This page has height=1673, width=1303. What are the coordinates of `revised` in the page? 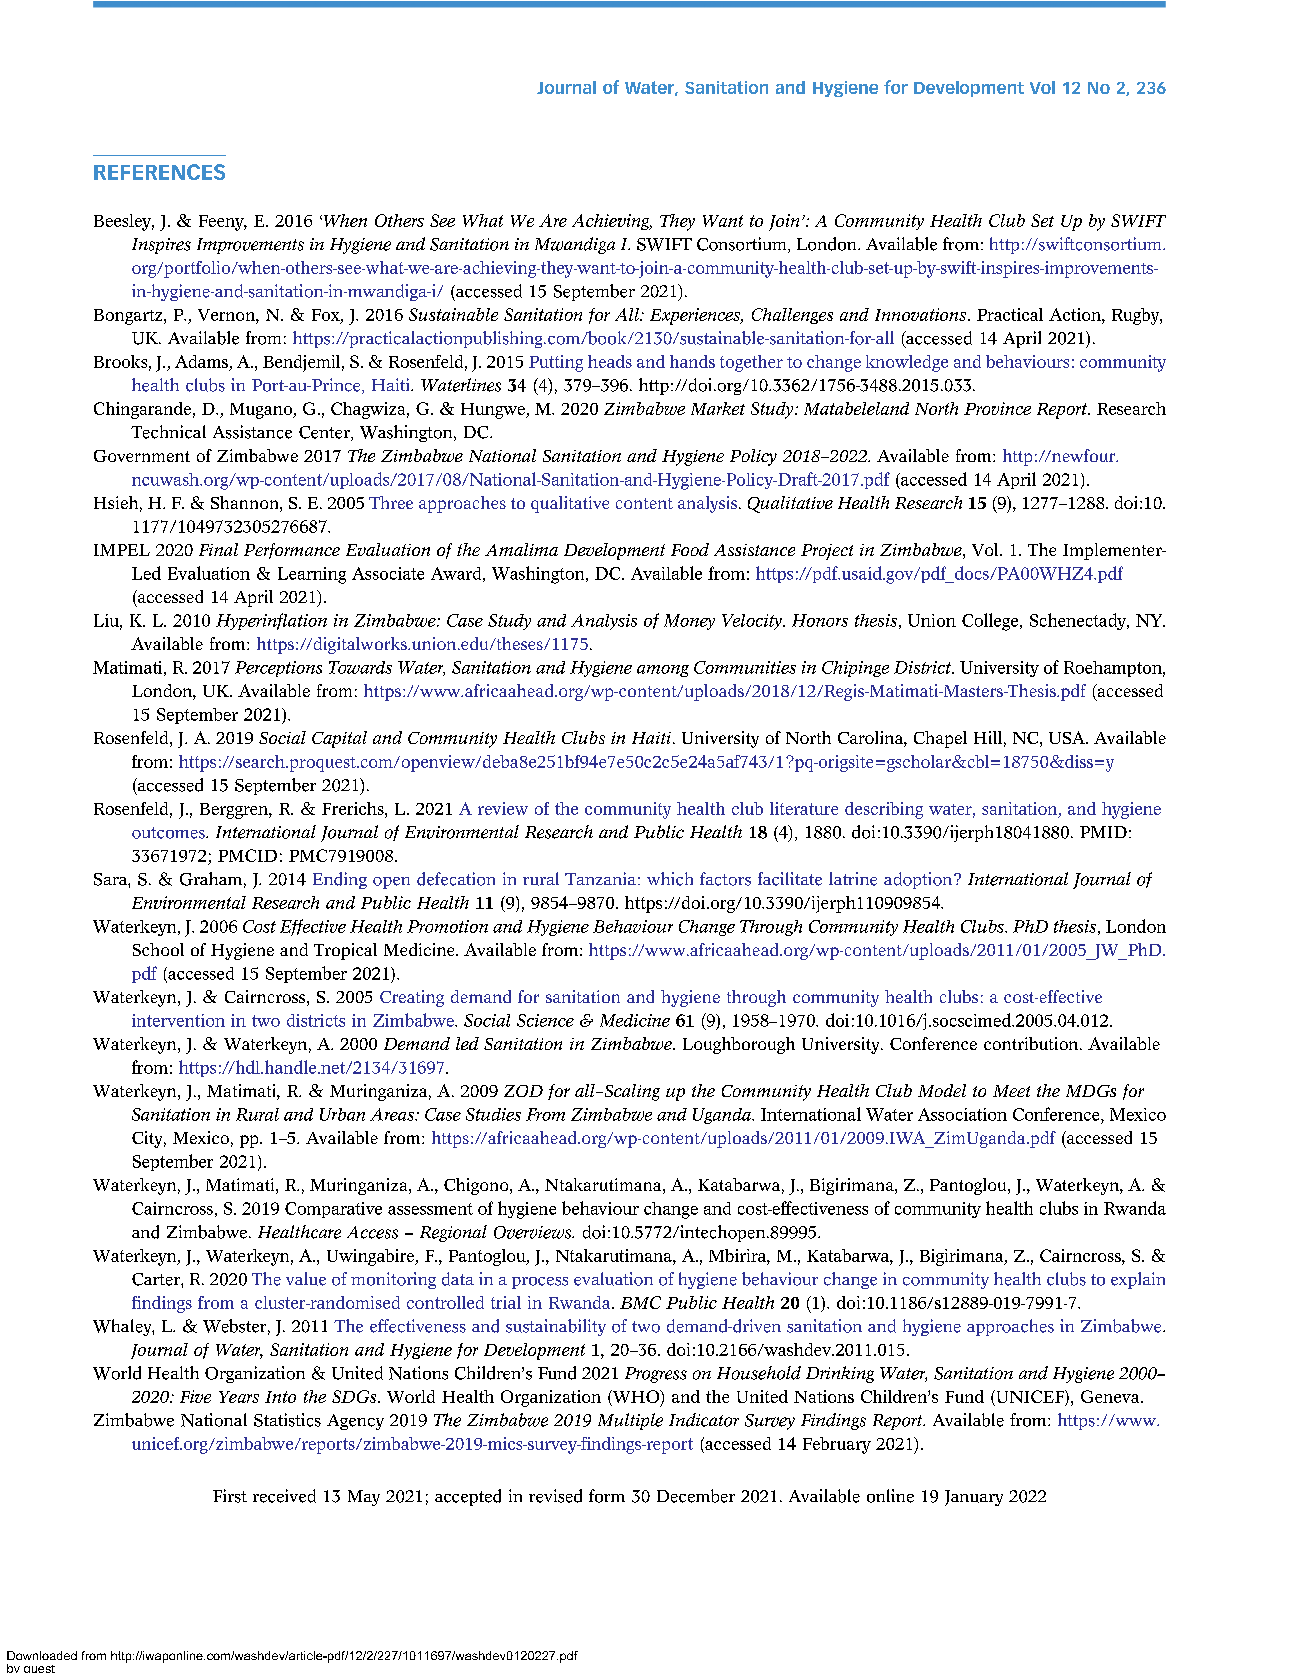 It's located at (555, 1496).
